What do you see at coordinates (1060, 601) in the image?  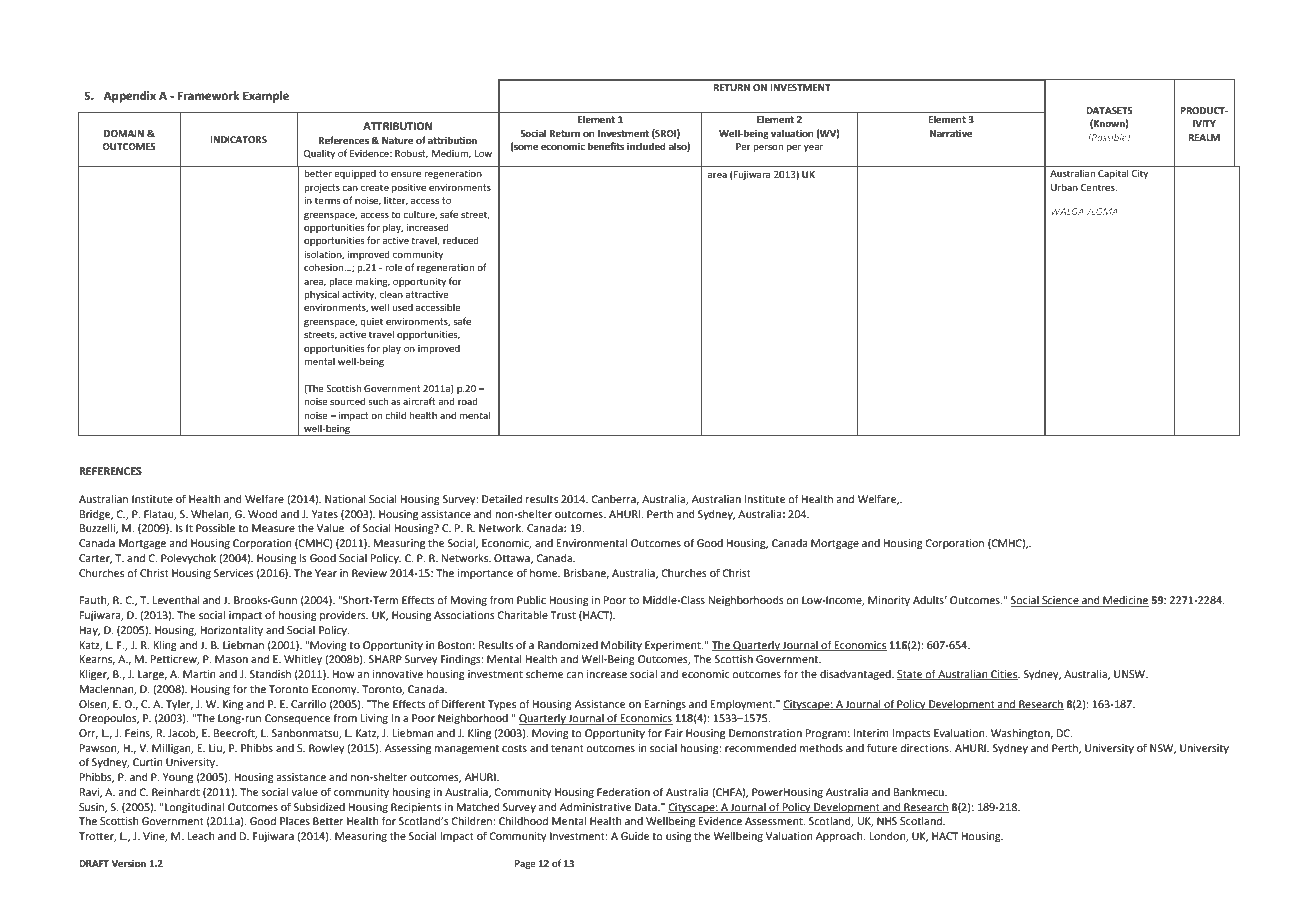 I see `Science` at bounding box center [1060, 601].
